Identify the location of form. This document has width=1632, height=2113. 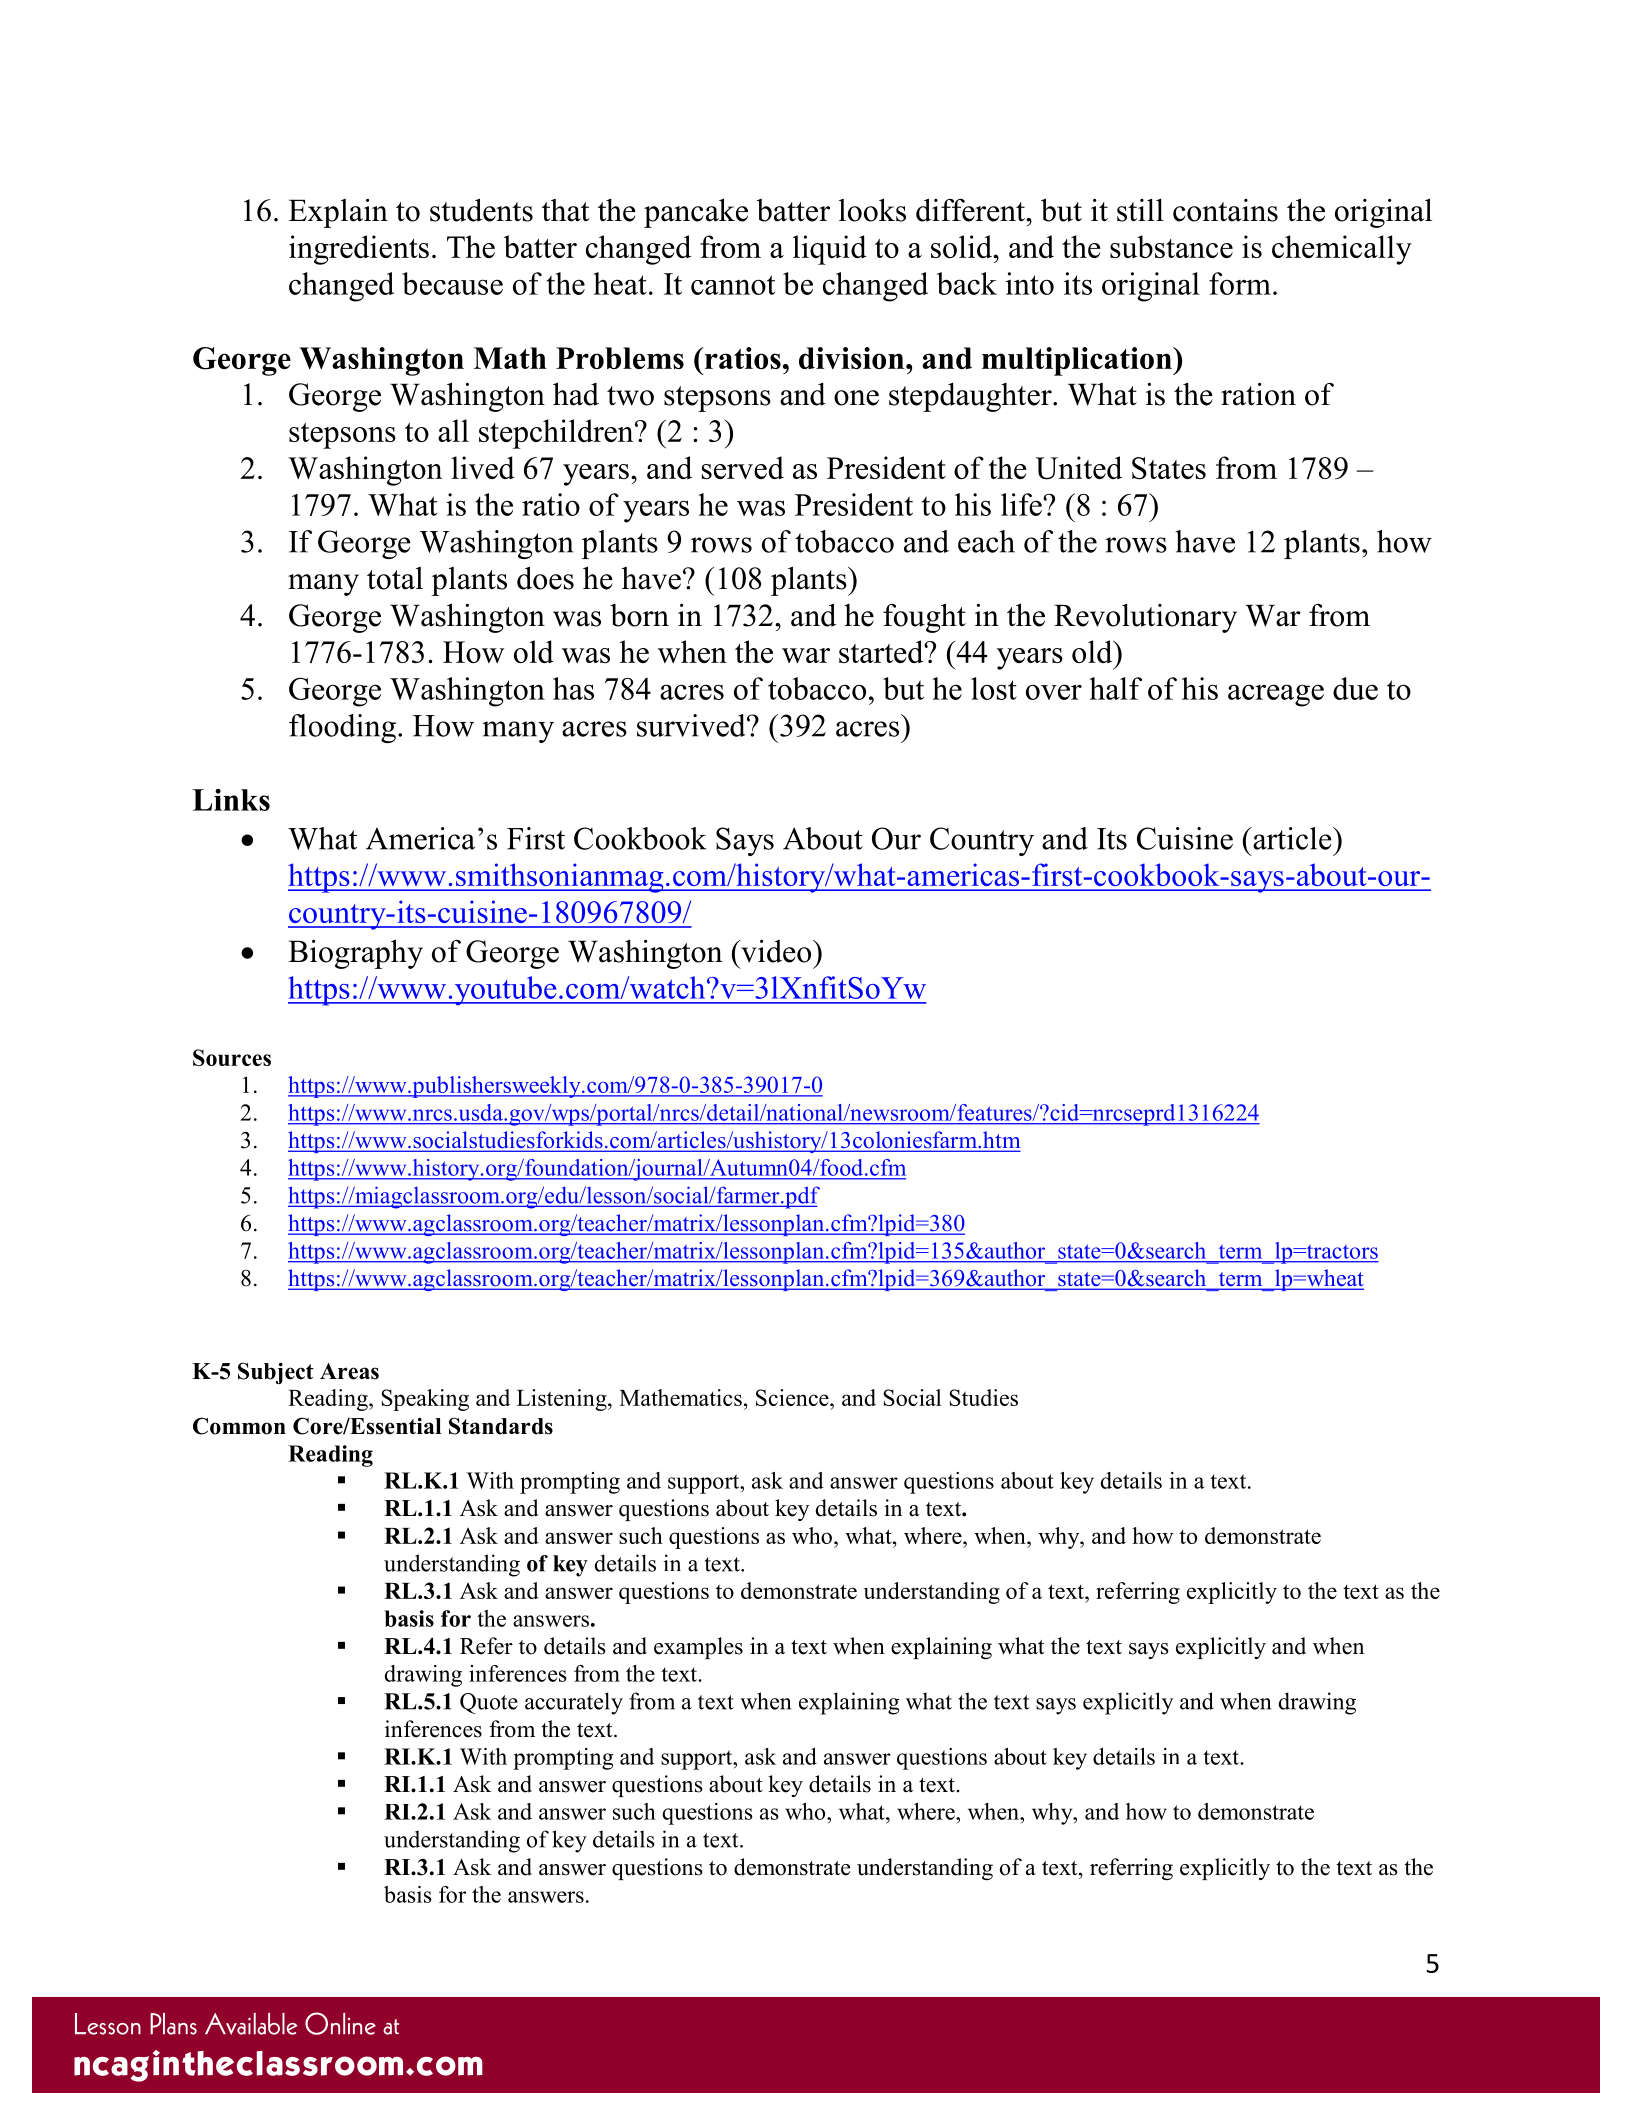
(1240, 283).
